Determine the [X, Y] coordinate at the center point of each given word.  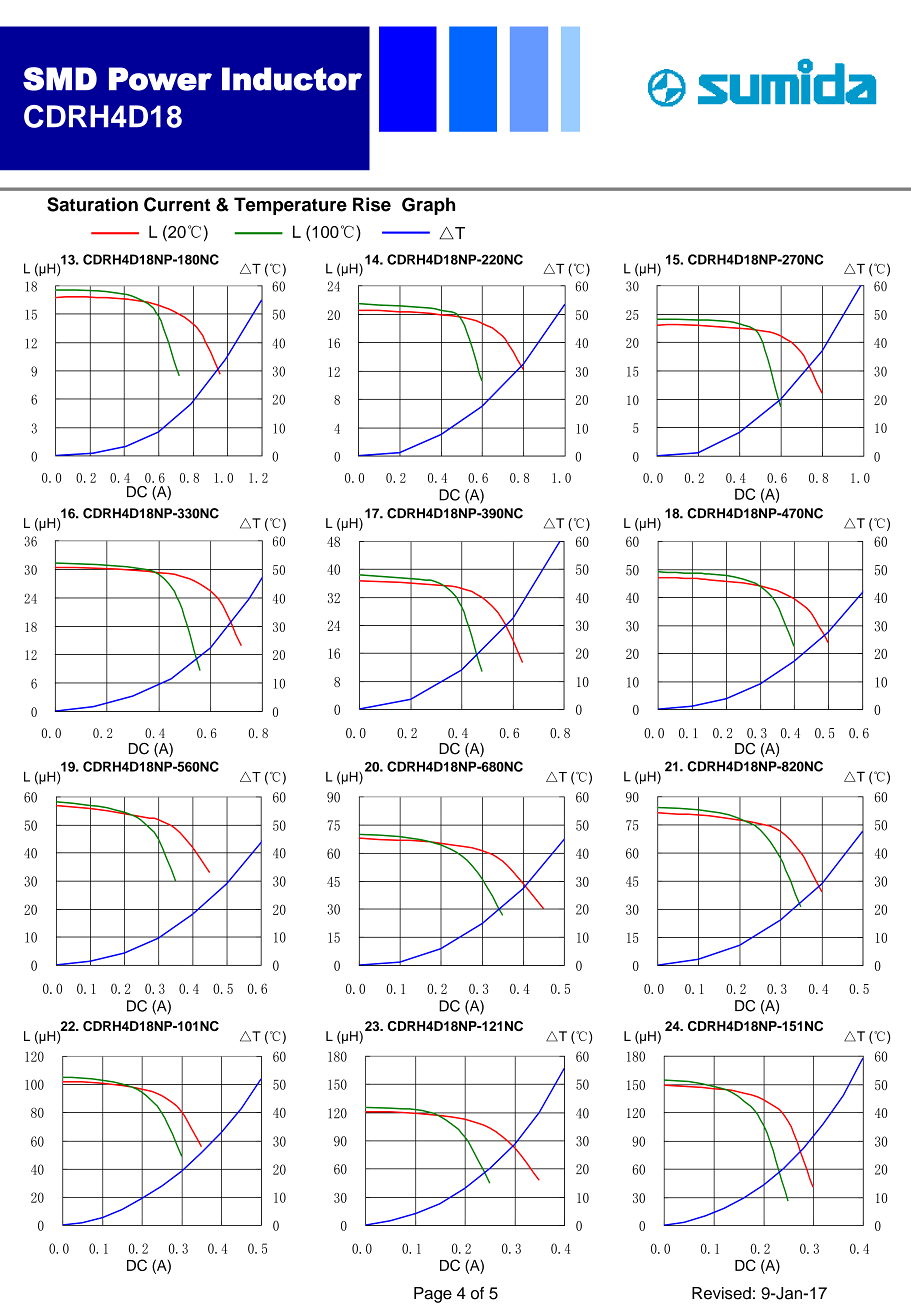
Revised [721, 1293]
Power [160, 79]
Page [433, 1295]
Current [177, 204]
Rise [372, 204]
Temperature [290, 206]
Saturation [92, 204]
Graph [428, 206]
